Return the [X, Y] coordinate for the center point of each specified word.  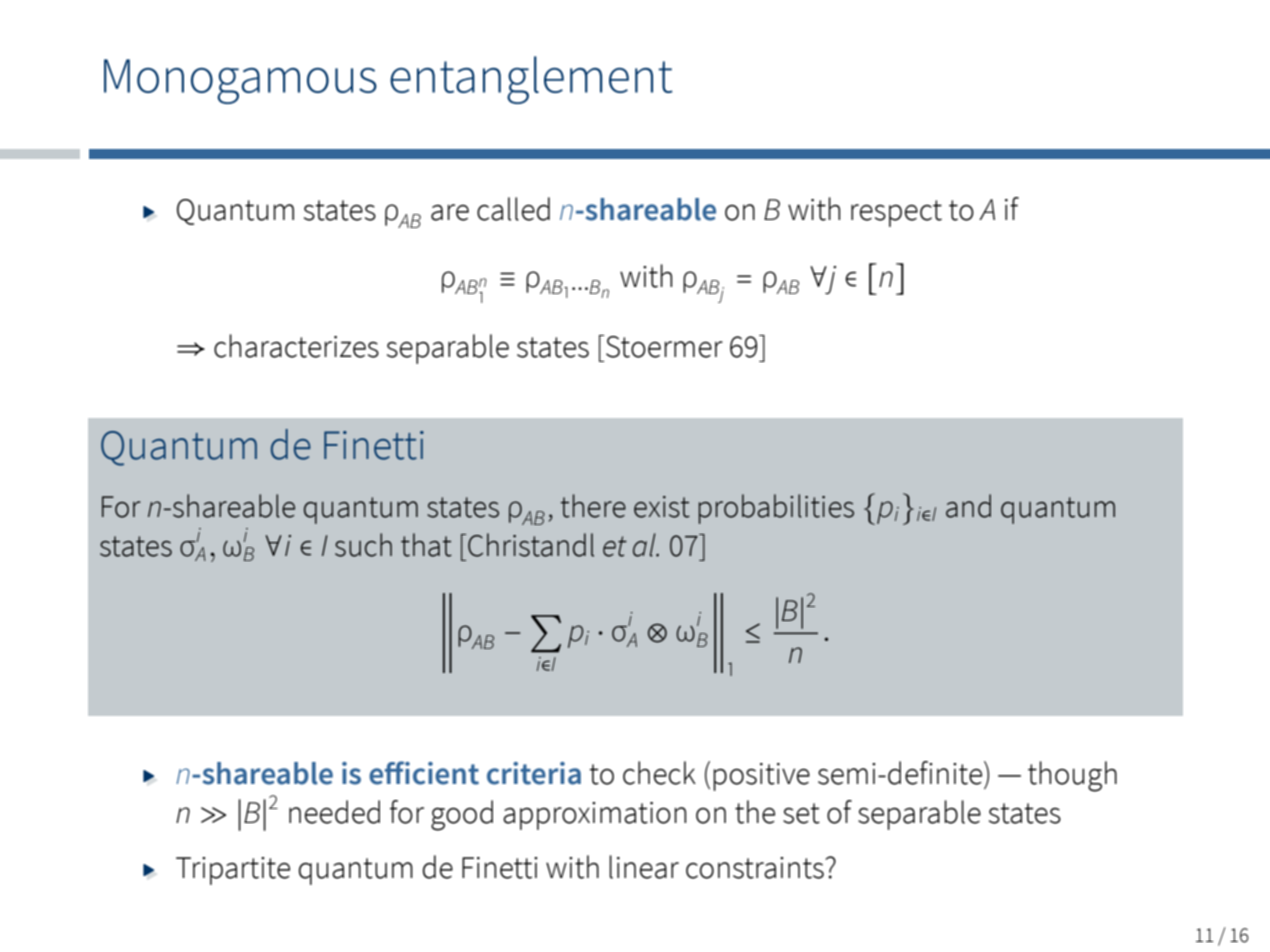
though [1072, 776]
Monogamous [240, 81]
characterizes [296, 346]
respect [896, 213]
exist [662, 507]
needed [334, 812]
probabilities [776, 509]
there [593, 506]
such [363, 545]
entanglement [531, 80]
